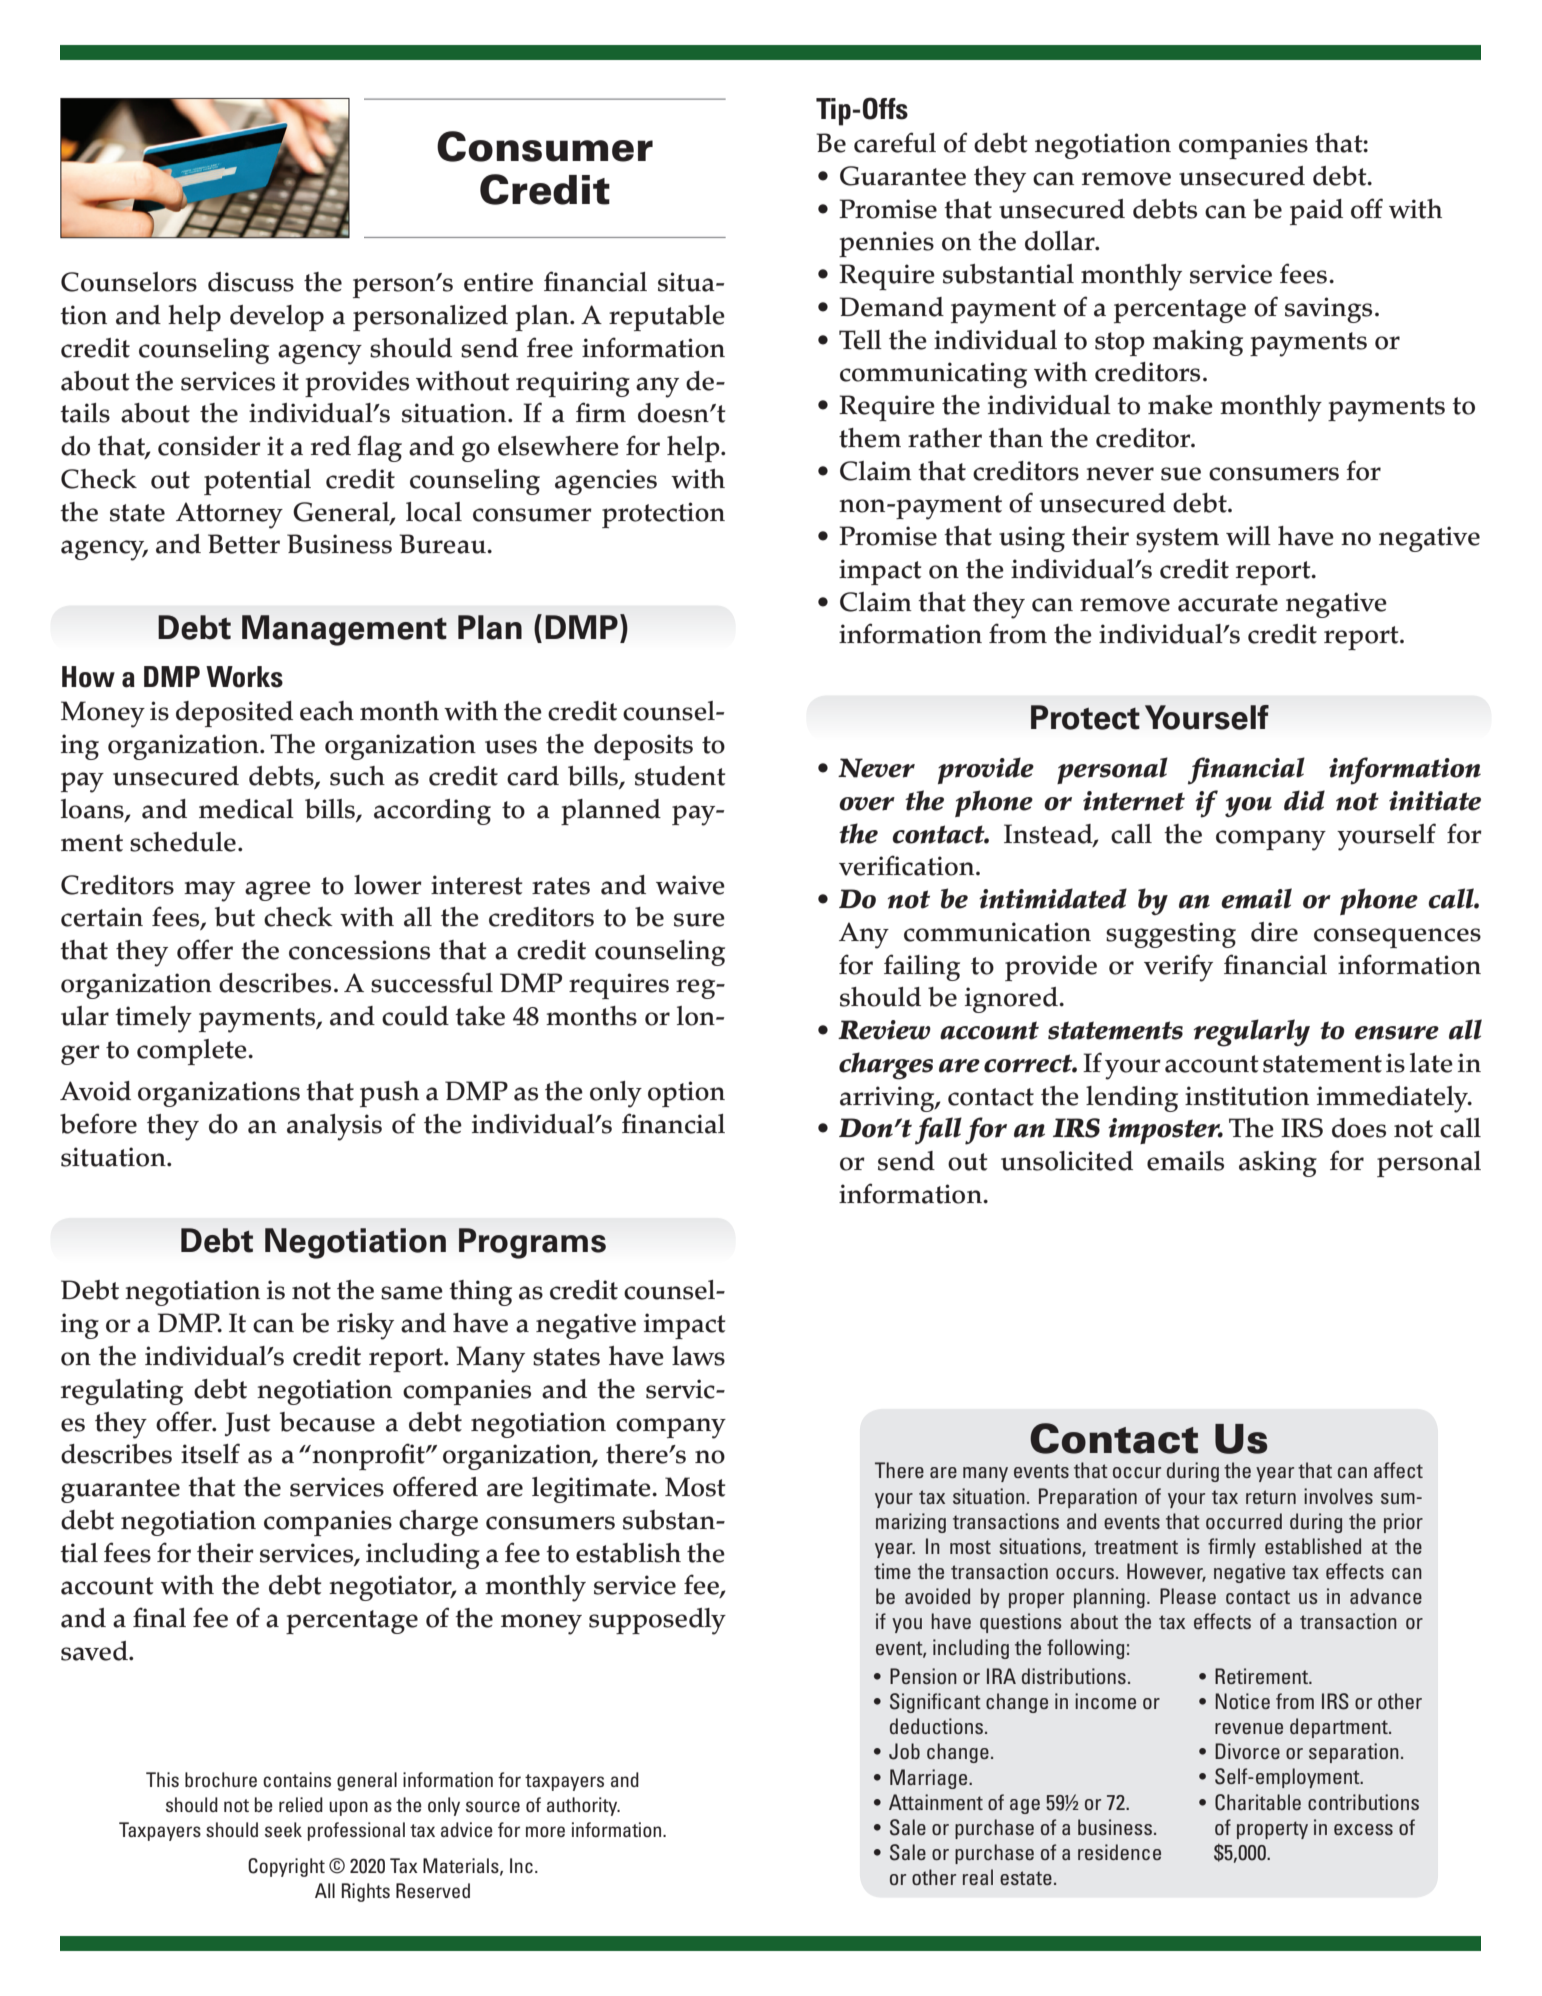  I want to click on accurate, so click(1228, 603).
